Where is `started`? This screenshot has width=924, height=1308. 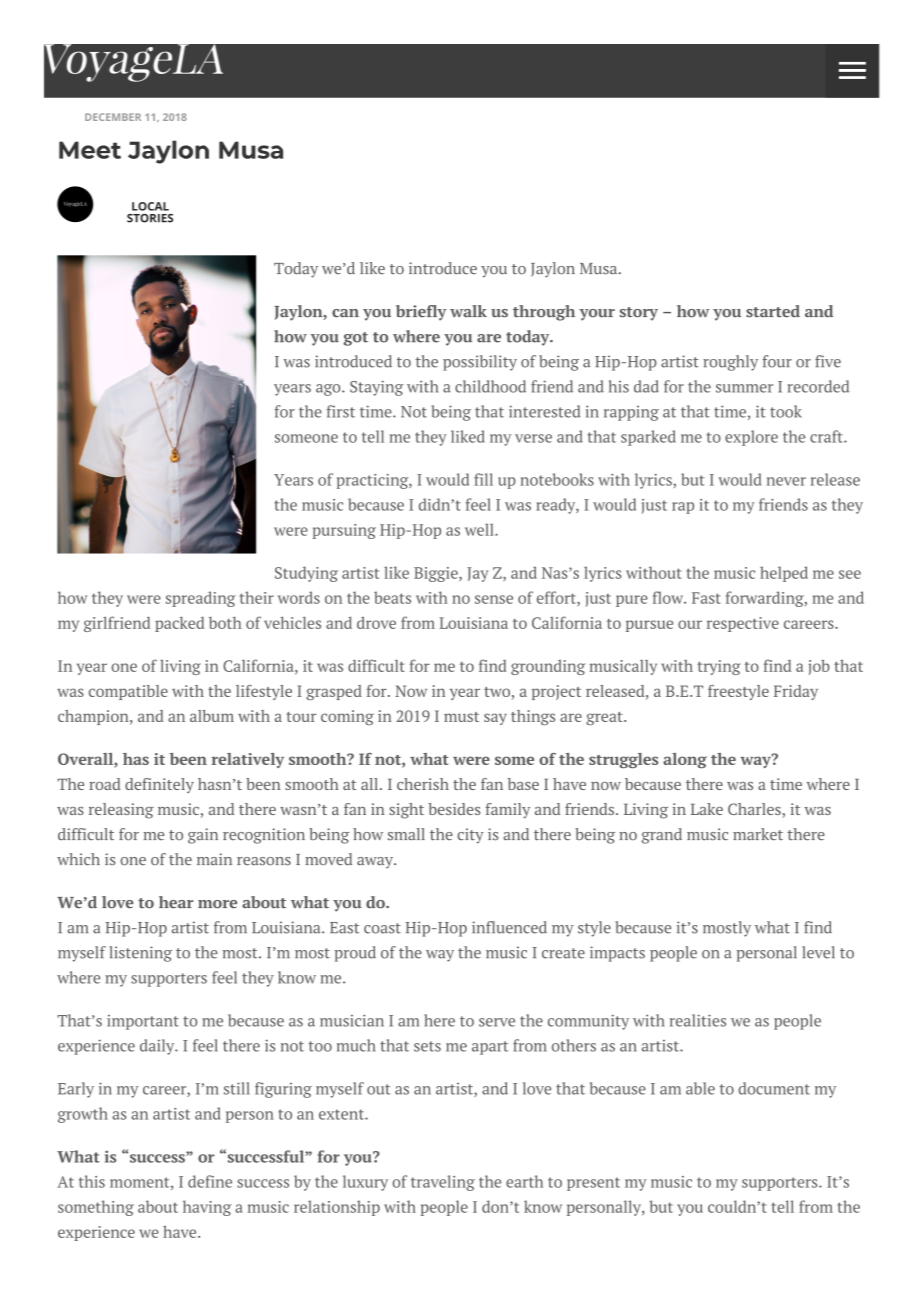
started is located at coordinates (773, 311).
